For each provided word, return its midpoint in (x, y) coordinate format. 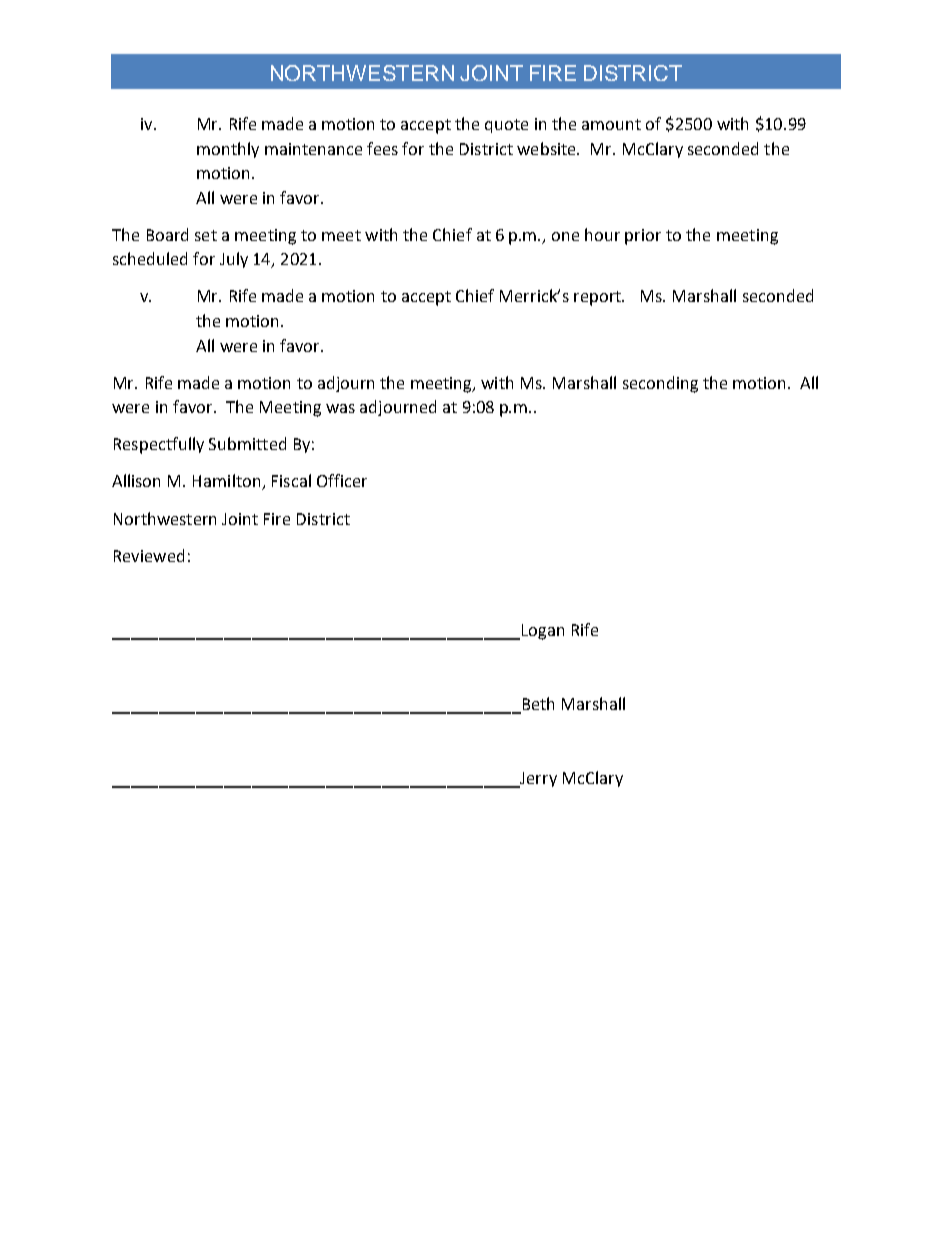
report (599, 298)
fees (382, 148)
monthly (228, 150)
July (234, 260)
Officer (342, 480)
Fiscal (291, 480)
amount (611, 124)
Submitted (247, 443)
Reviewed (149, 555)
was (340, 408)
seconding (660, 384)
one (565, 236)
